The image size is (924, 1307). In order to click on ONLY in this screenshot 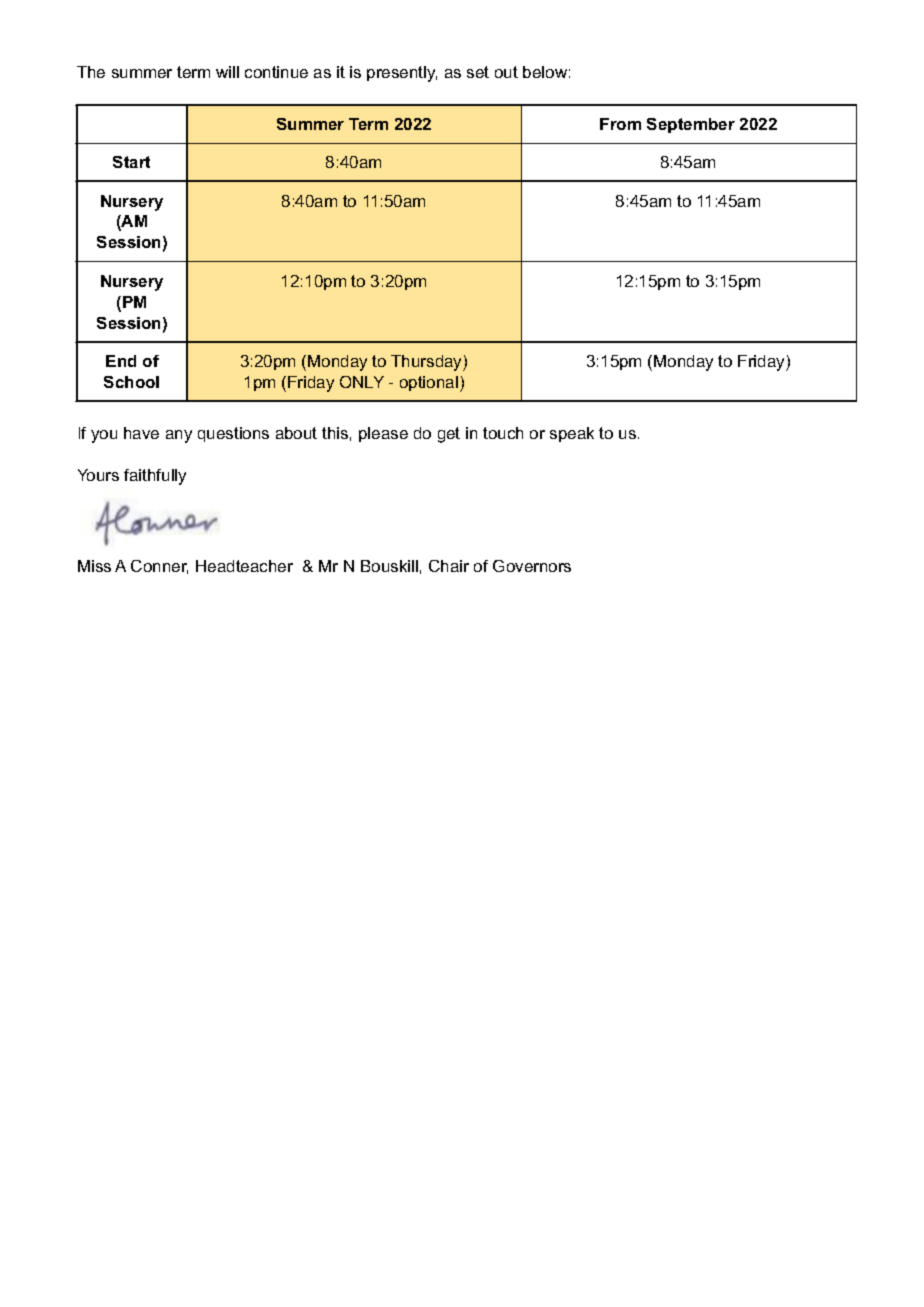, I will do `click(362, 382)`.
